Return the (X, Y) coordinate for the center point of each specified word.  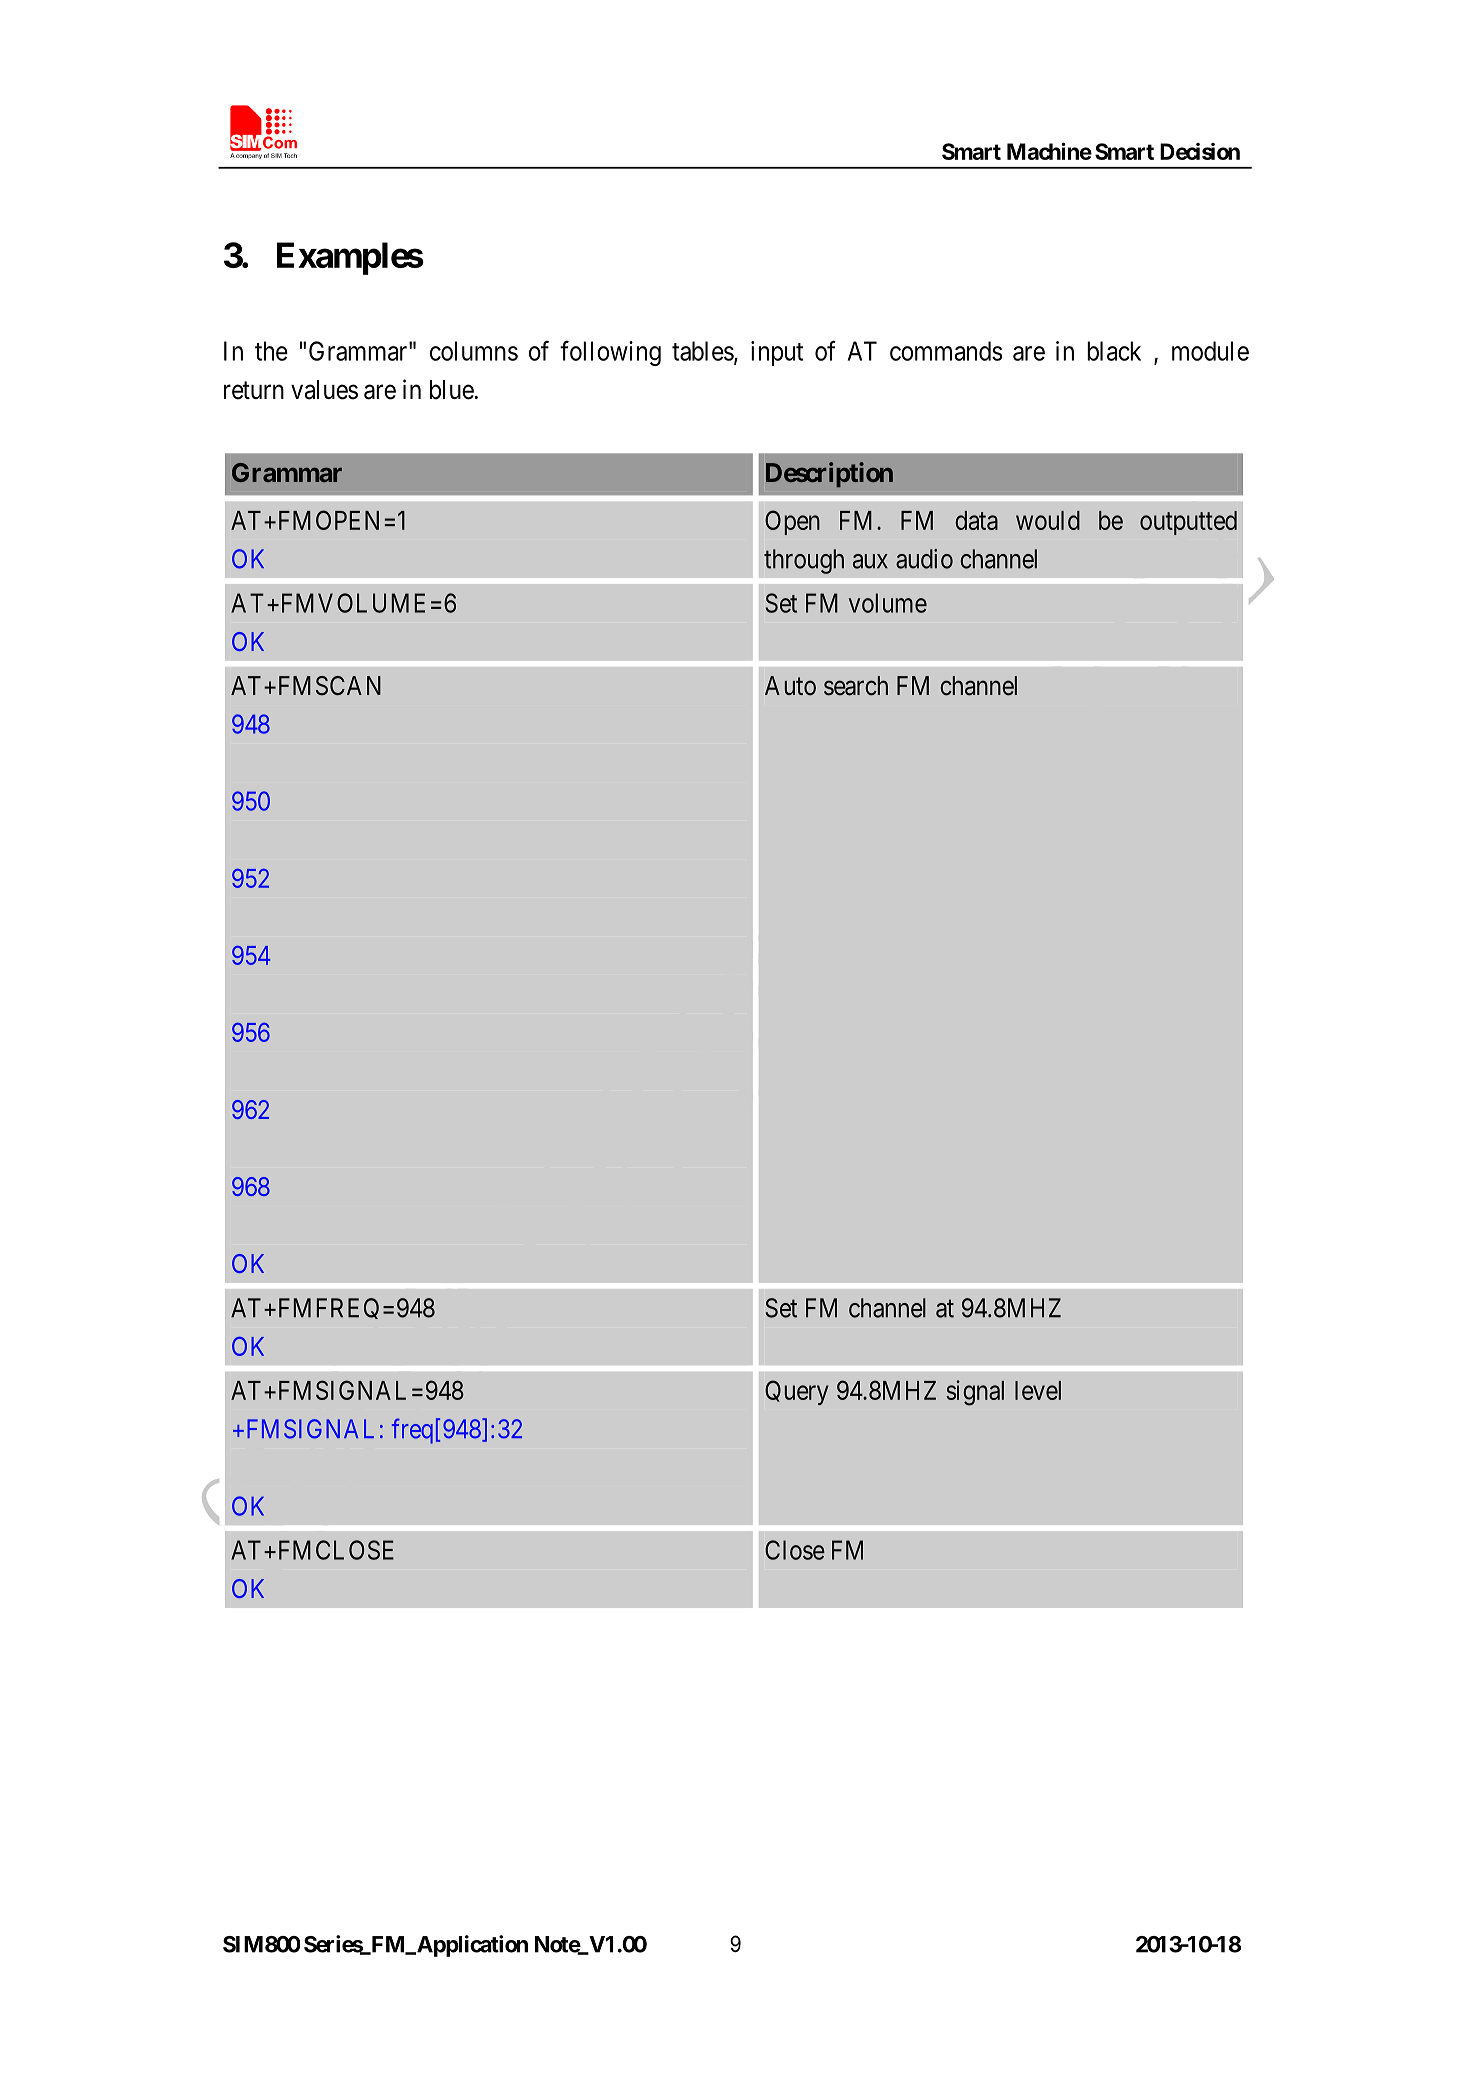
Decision (1200, 151)
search (856, 686)
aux (870, 561)
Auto (790, 686)
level (1038, 1390)
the (271, 351)
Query (797, 1392)
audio (924, 559)
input (777, 353)
